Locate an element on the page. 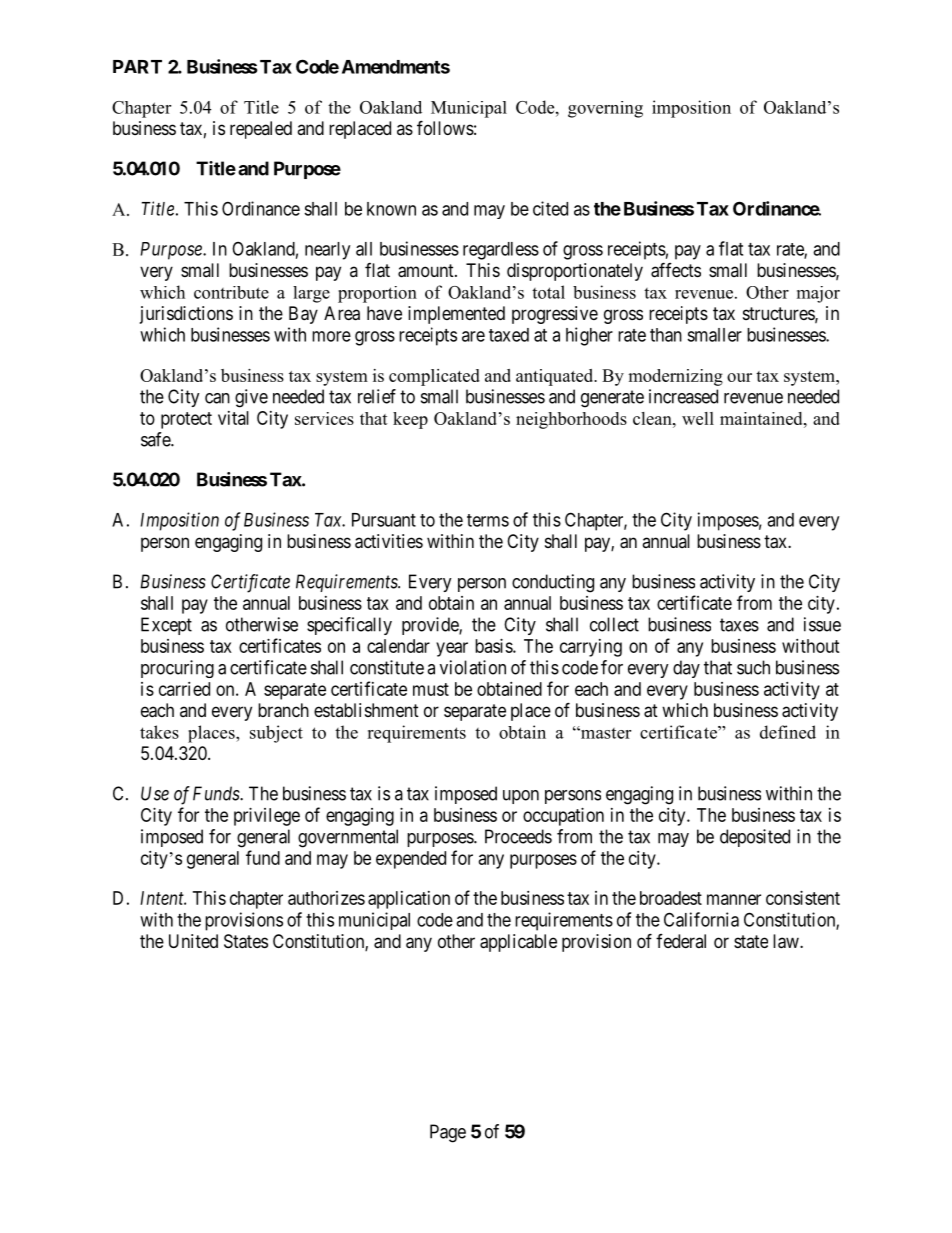 This document has height=1233, width=952. follows is located at coordinates (445, 127).
